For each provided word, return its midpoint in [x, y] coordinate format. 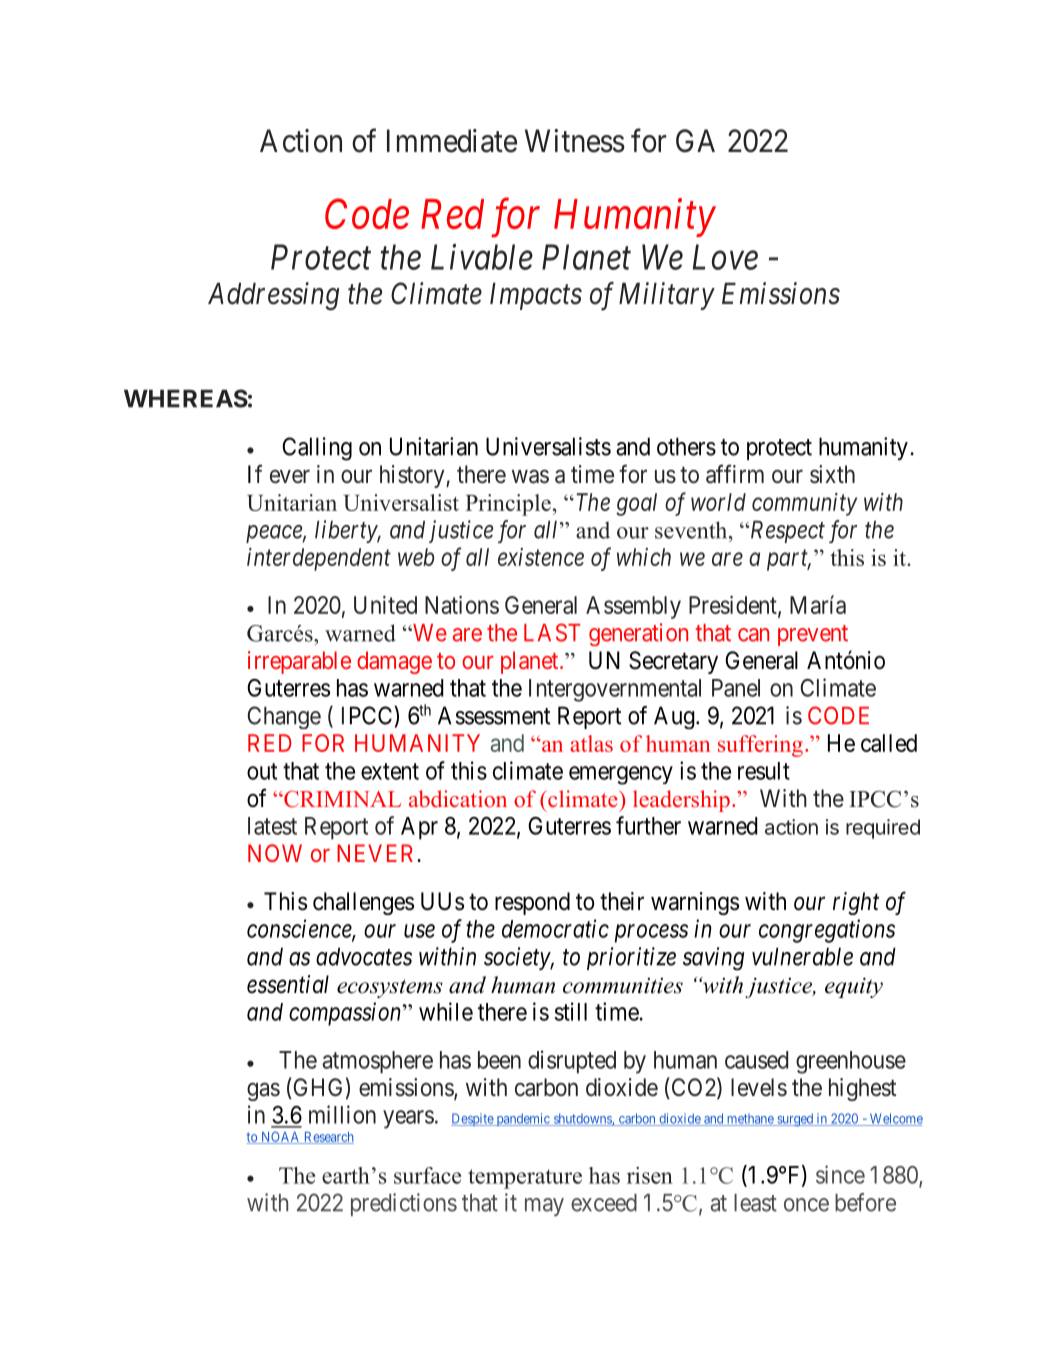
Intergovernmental [615, 690]
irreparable [299, 662]
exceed [604, 1203]
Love [725, 257]
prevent [813, 635]
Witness [575, 141]
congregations [827, 931]
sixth [832, 474]
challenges [363, 903]
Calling [317, 449]
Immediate [452, 141]
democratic [555, 928]
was [530, 477]
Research [328, 1138]
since [840, 1174]
